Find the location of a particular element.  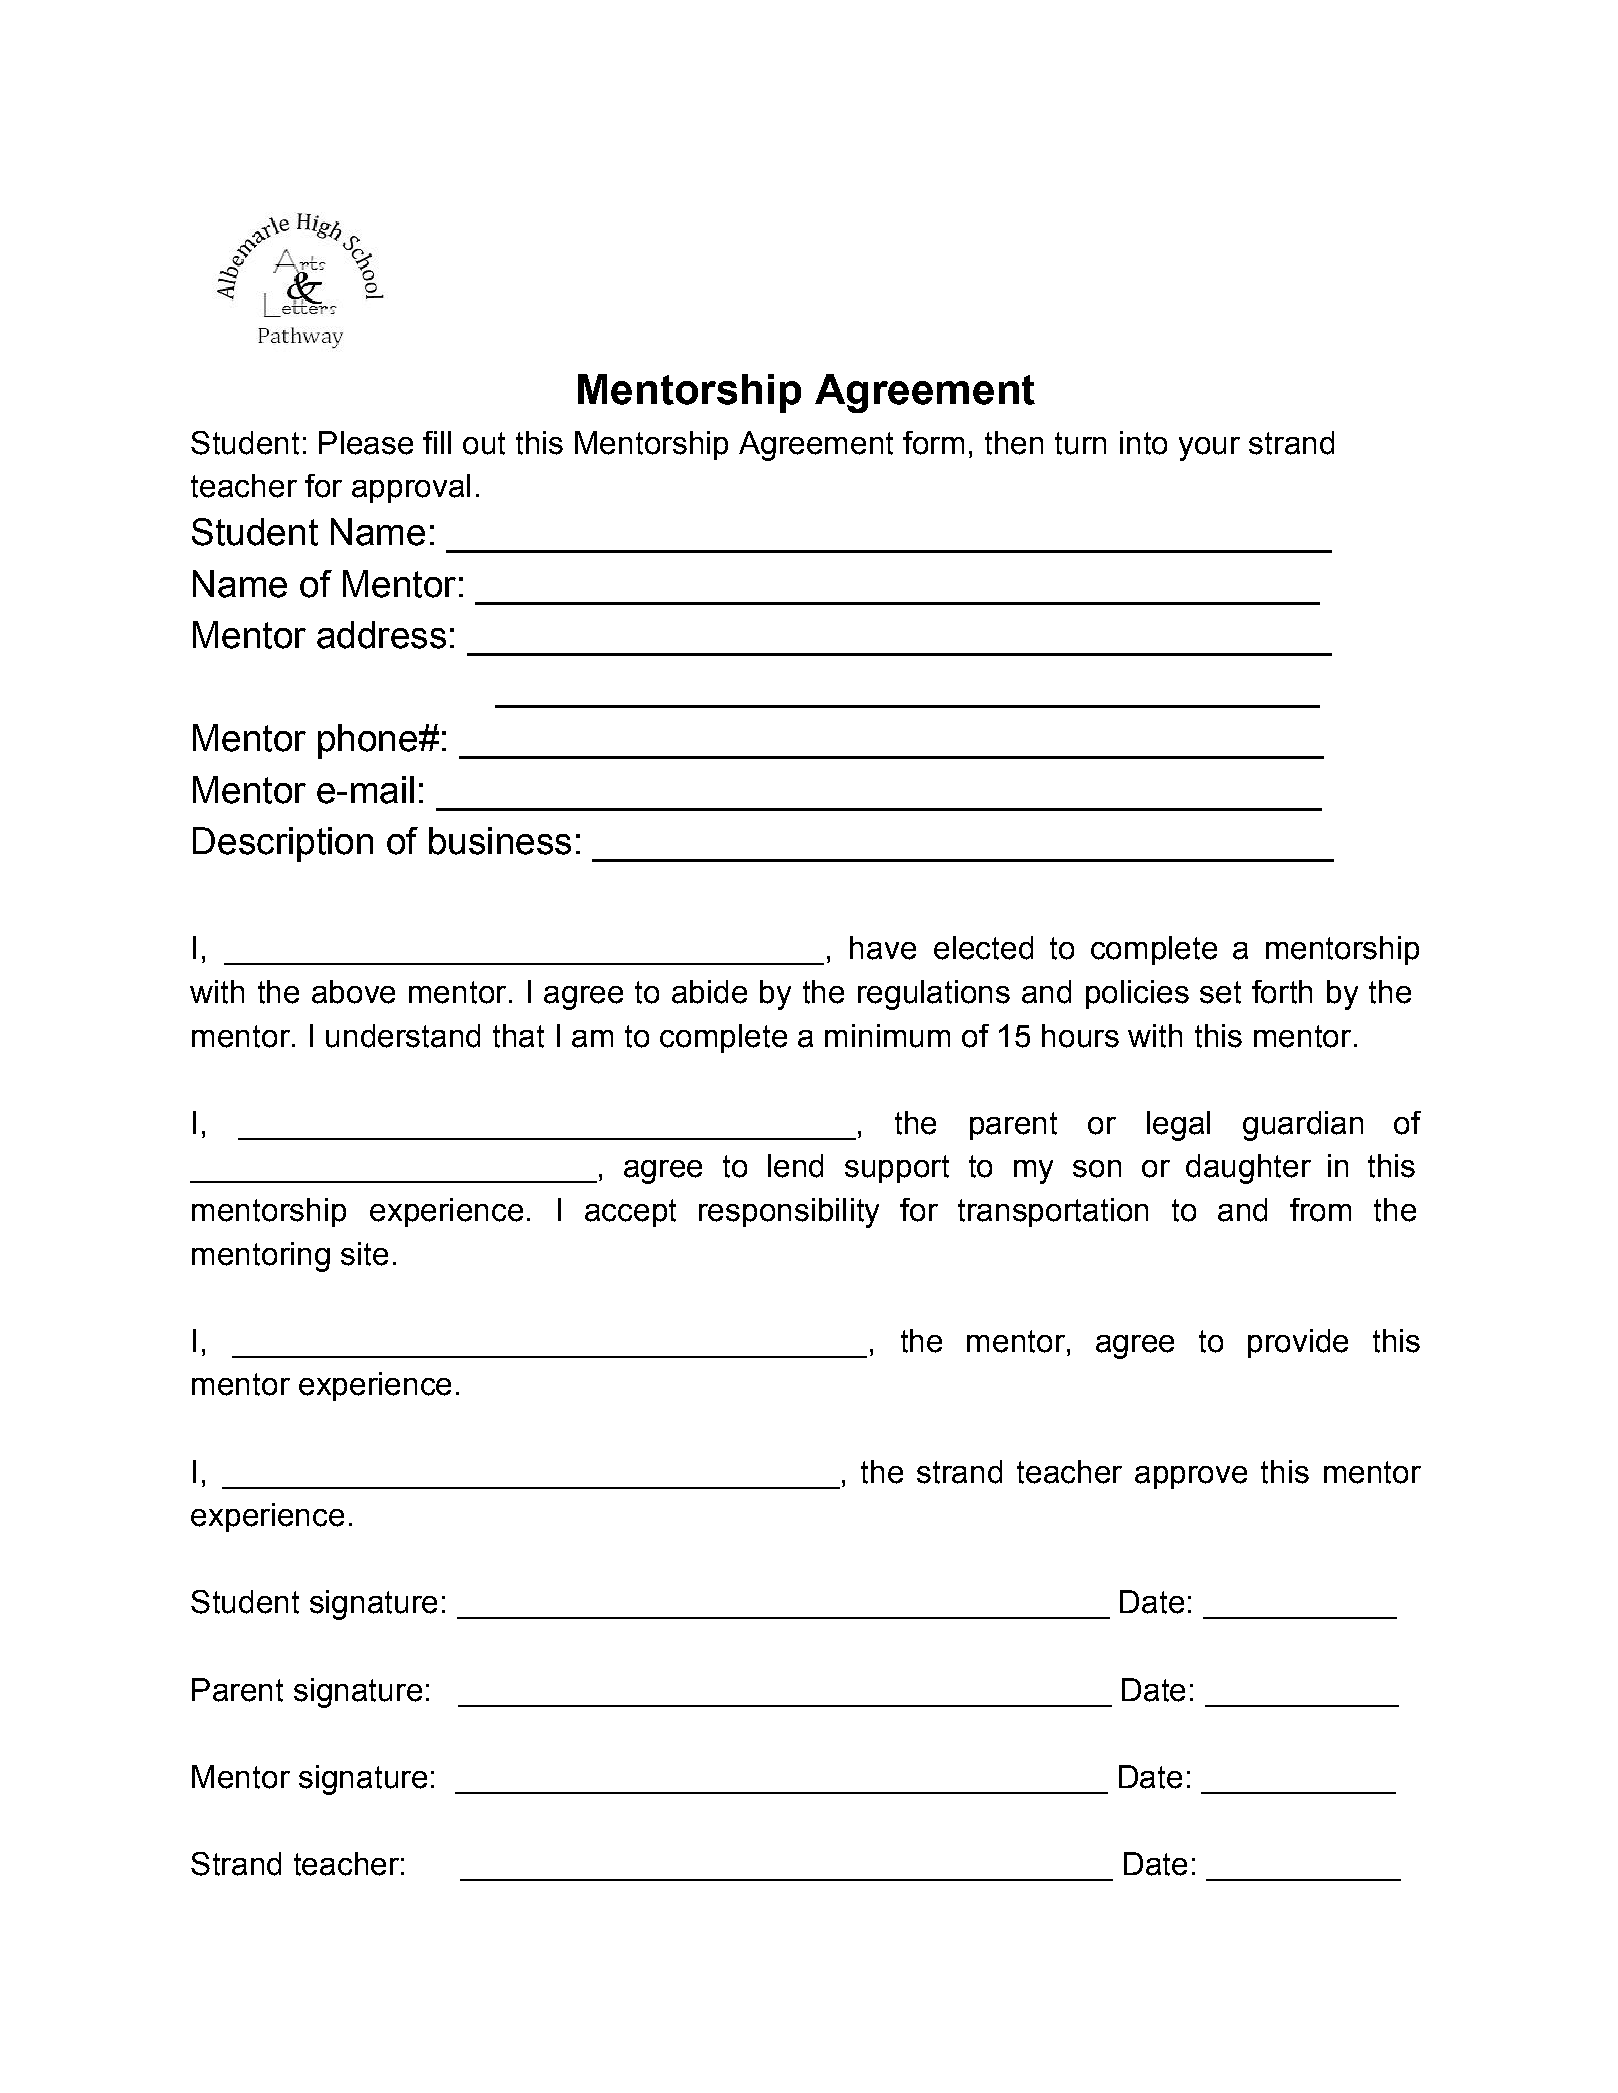

business is located at coordinates (500, 841).
